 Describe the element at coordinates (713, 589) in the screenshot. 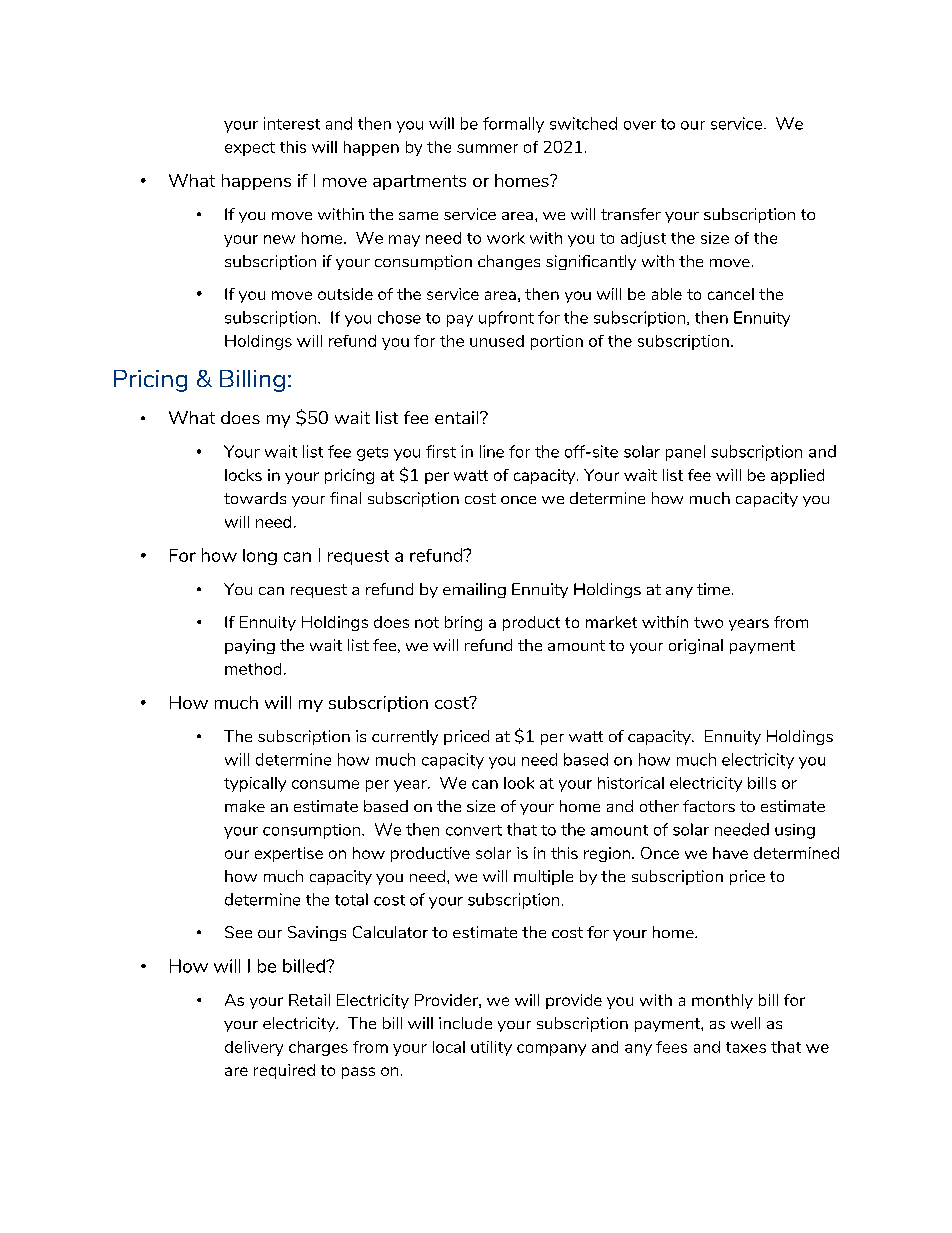

I see `time` at that location.
